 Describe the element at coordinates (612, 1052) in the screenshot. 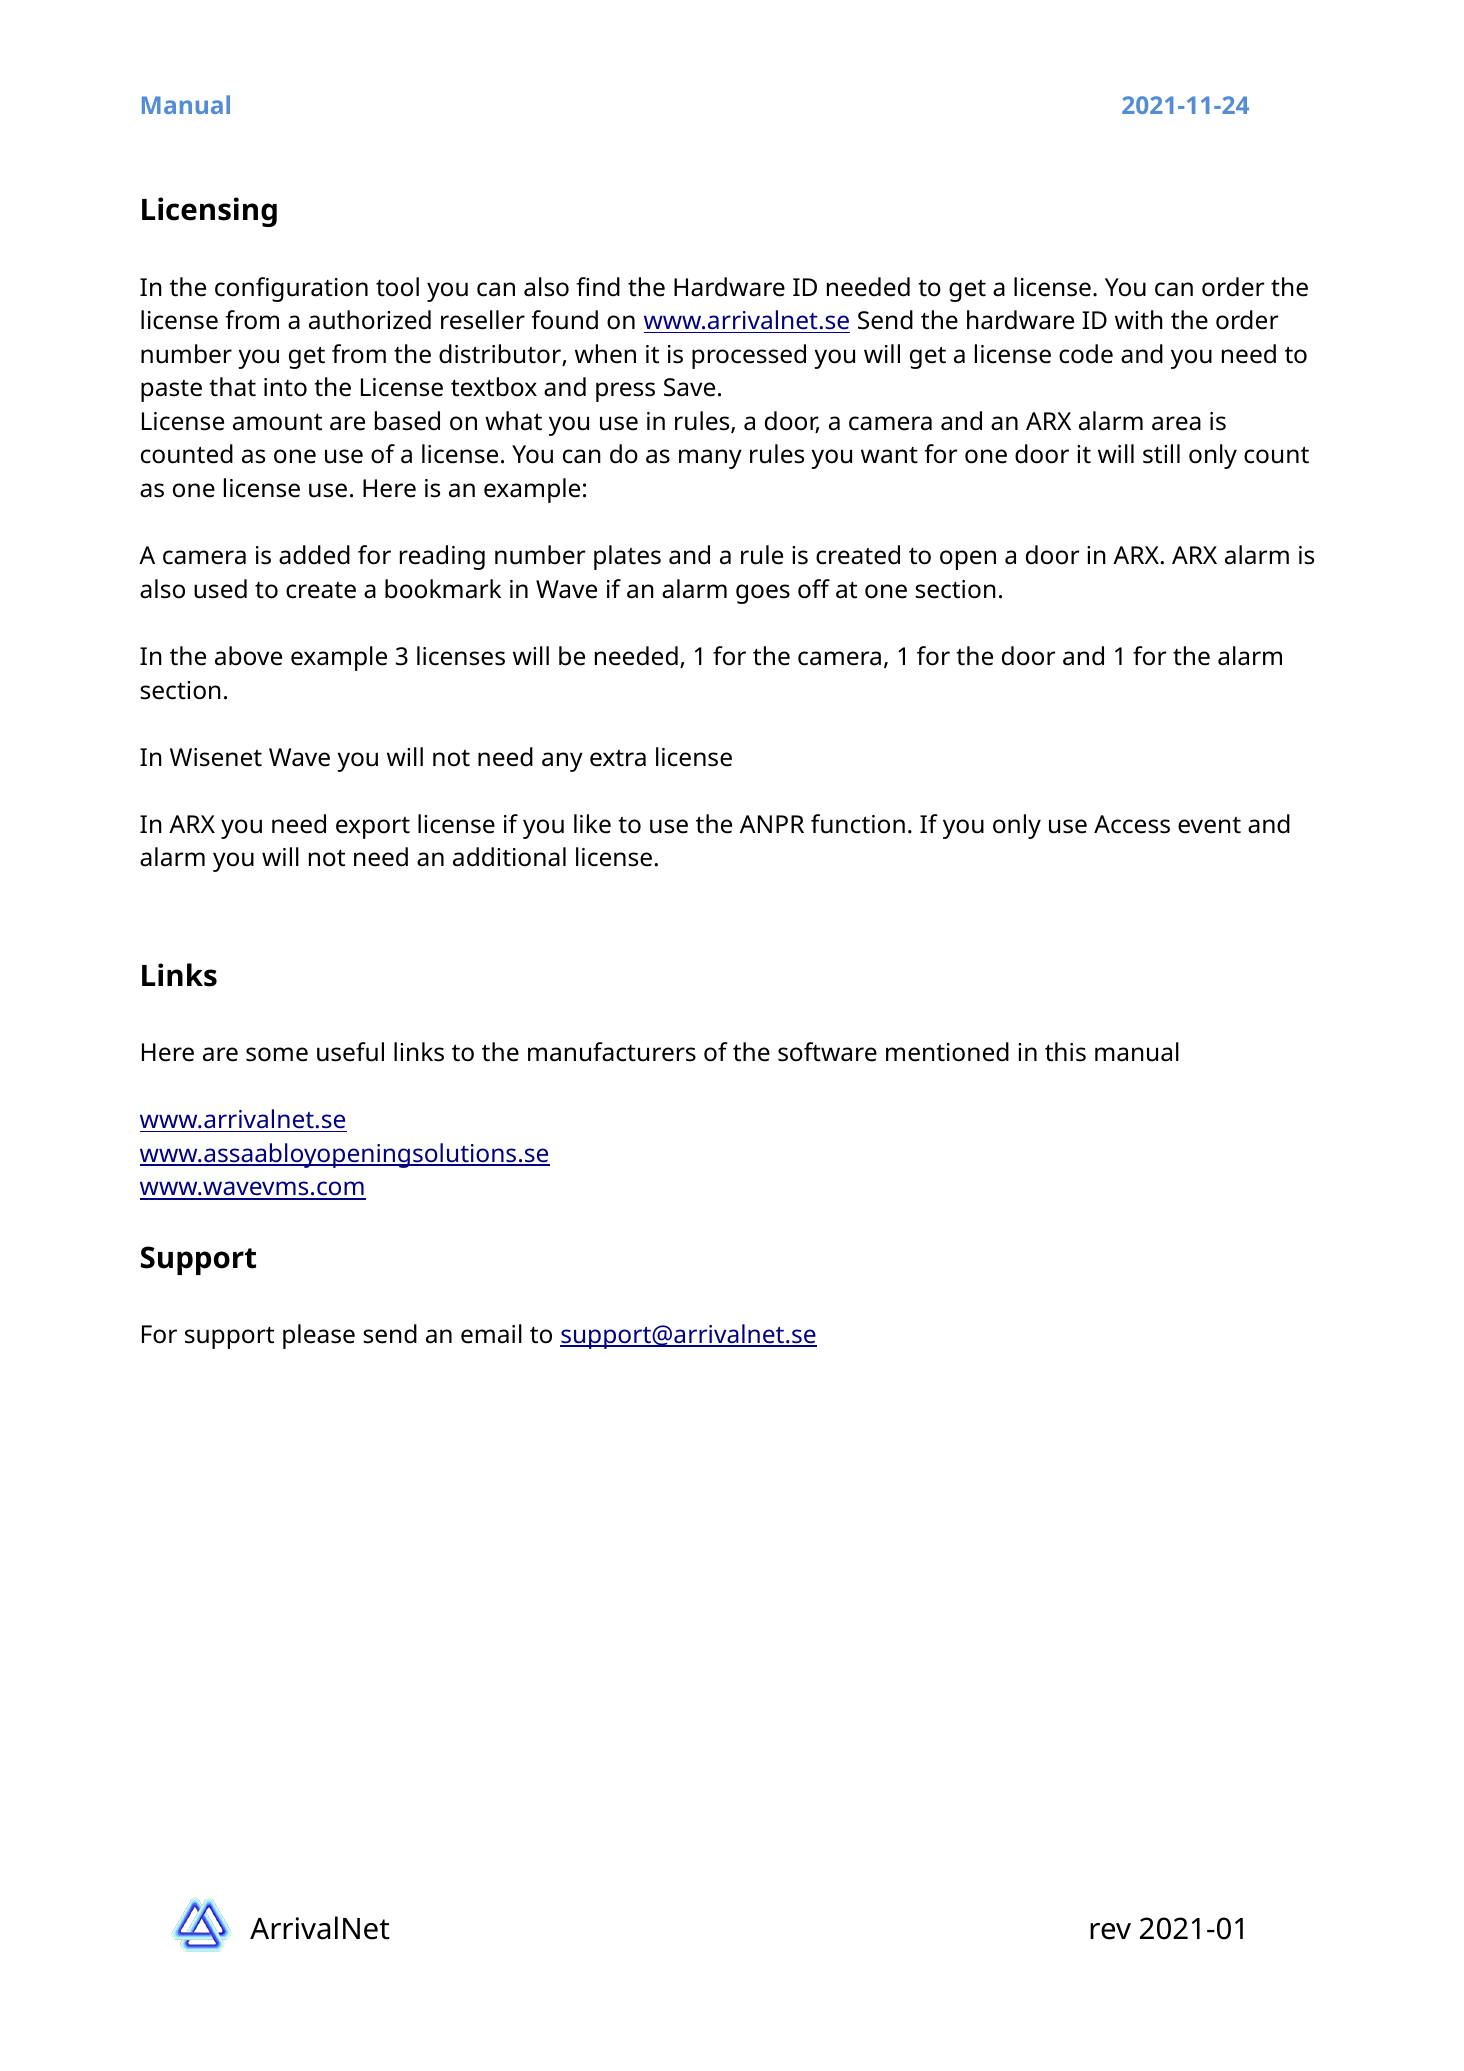

I see `manufacturers` at that location.
